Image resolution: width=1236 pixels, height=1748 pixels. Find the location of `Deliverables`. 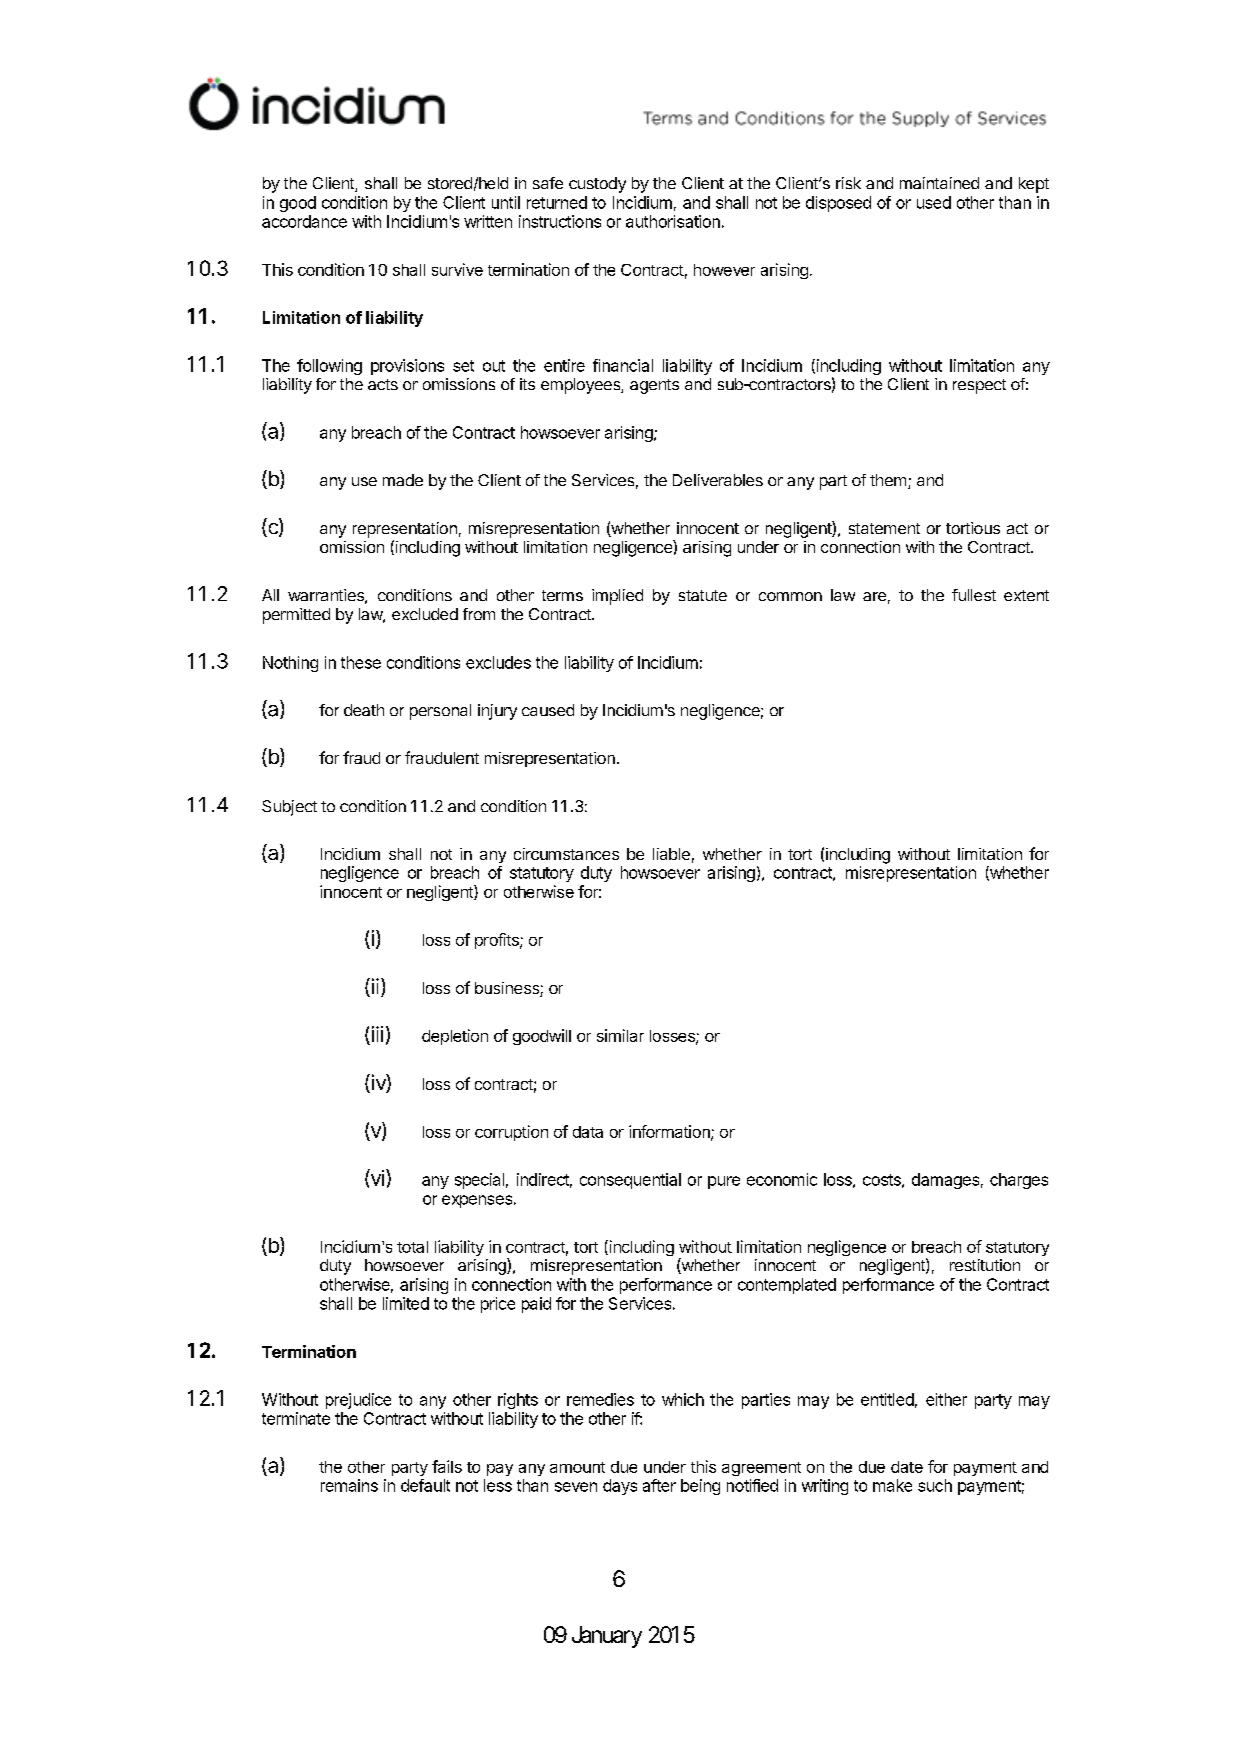

Deliverables is located at coordinates (718, 480).
